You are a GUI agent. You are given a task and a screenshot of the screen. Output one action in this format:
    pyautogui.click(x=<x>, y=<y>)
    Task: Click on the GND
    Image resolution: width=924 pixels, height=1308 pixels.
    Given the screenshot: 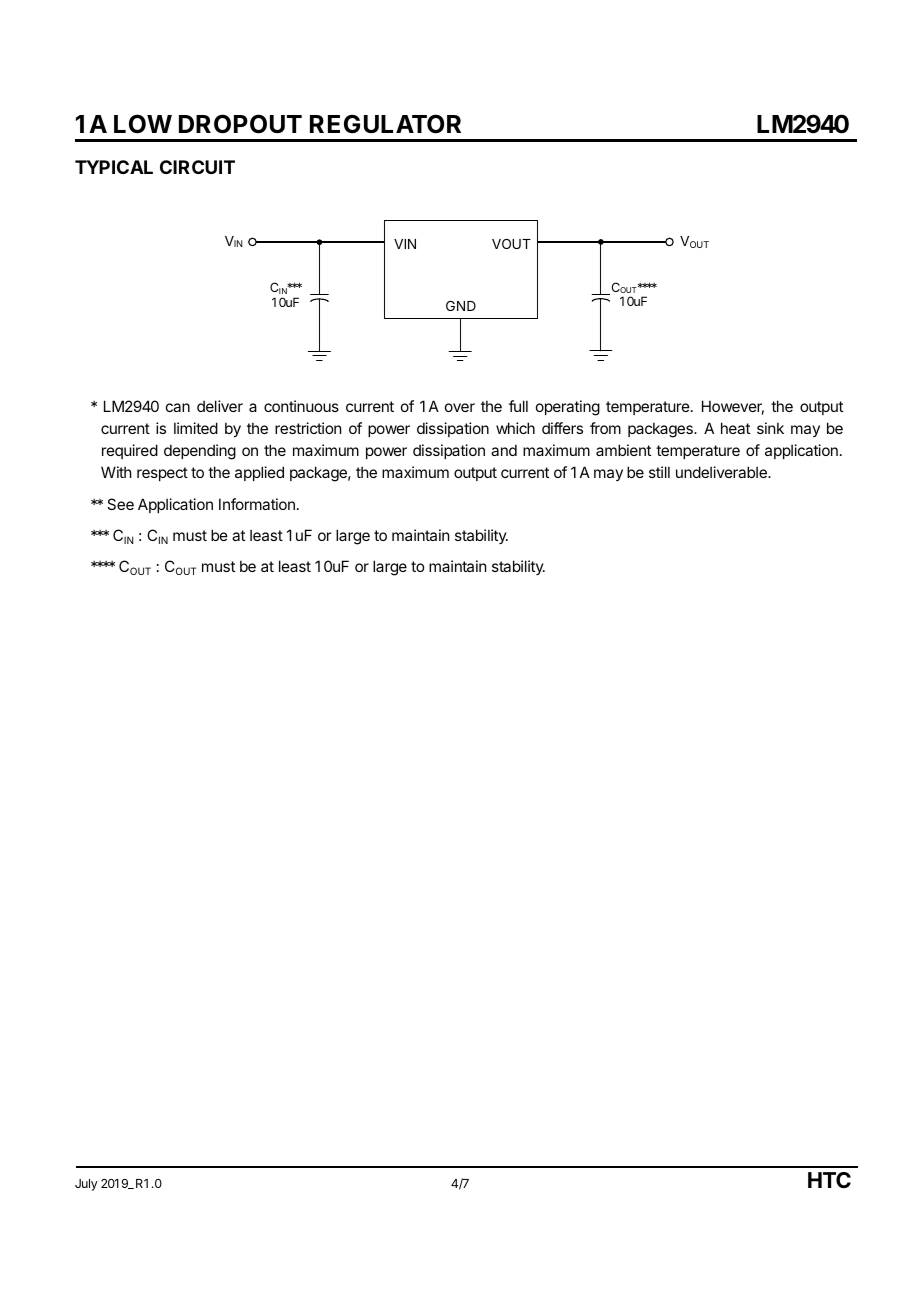 What is the action you would take?
    pyautogui.click(x=461, y=306)
